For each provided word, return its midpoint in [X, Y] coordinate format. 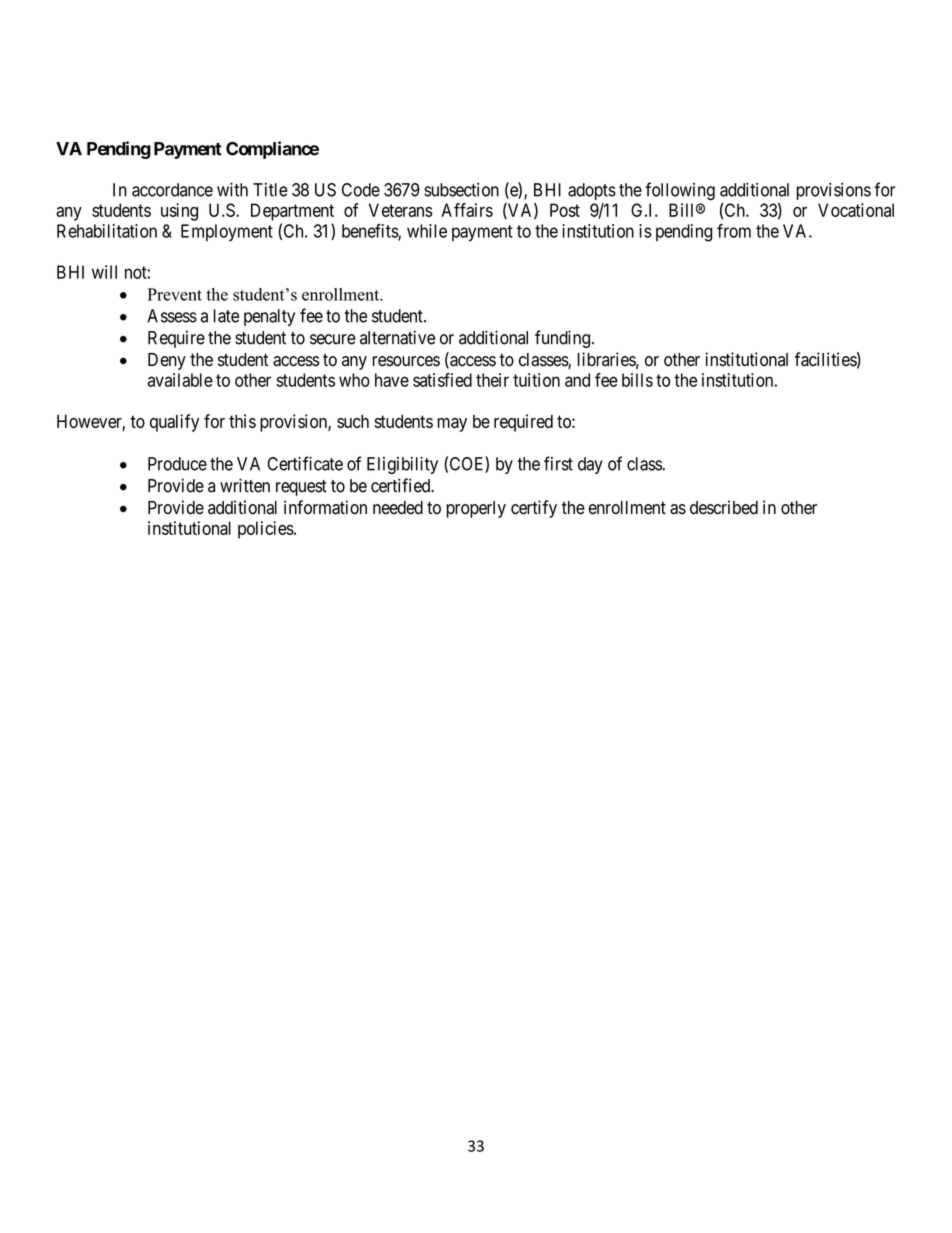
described [724, 507]
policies [266, 530]
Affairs [467, 210]
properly [476, 509]
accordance [172, 190]
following [680, 191]
